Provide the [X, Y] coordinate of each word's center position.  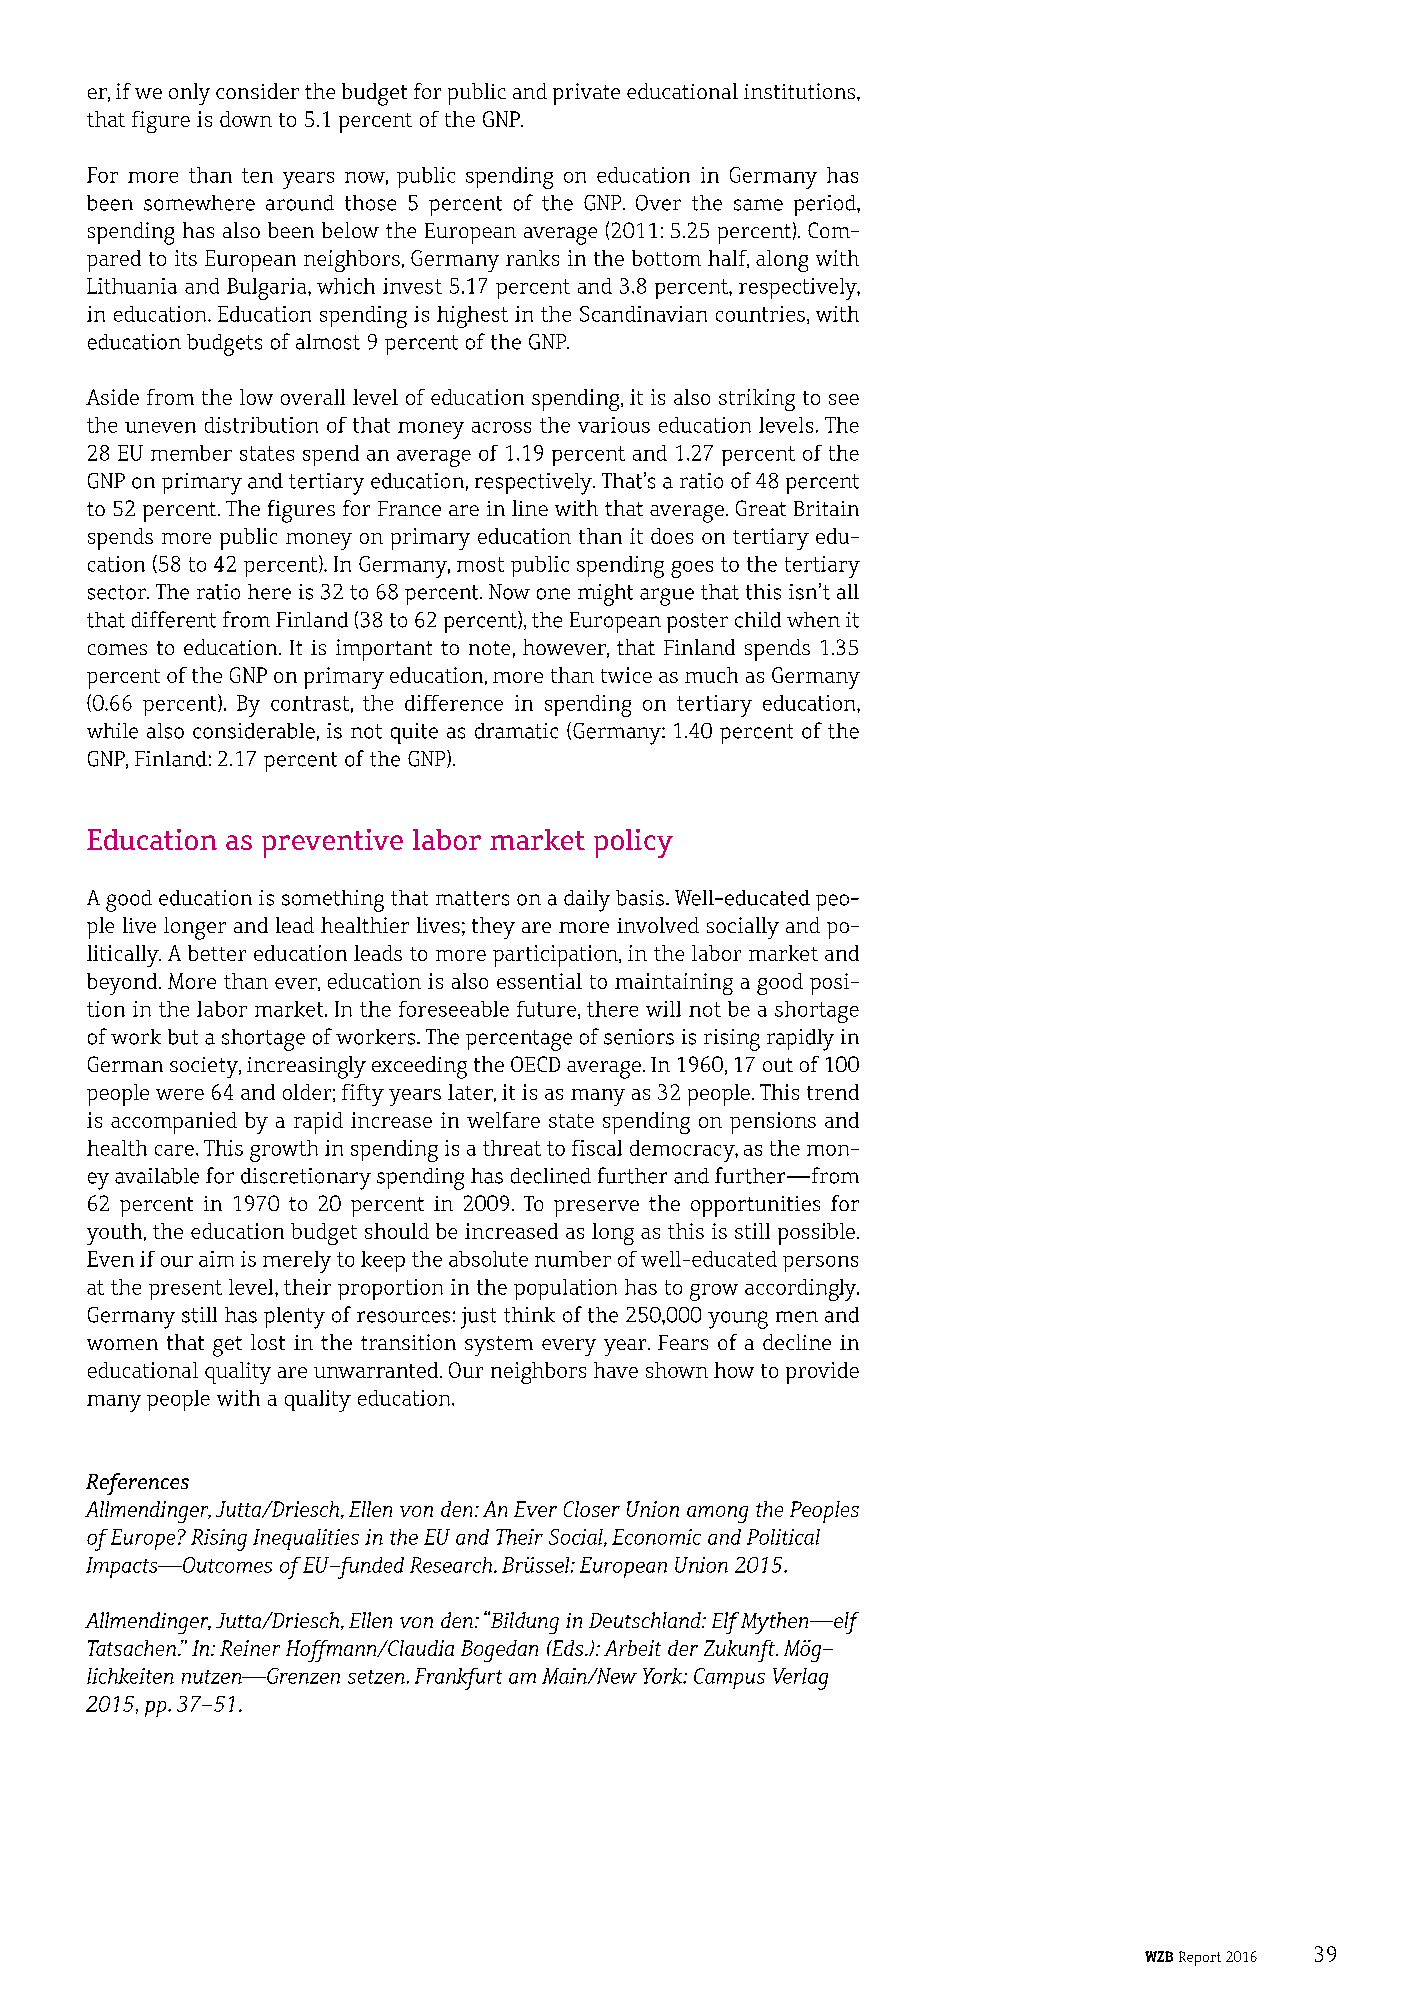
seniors [639, 1037]
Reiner [250, 1648]
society [205, 1067]
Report [1200, 1958]
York [664, 1676]
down [246, 119]
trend [833, 1092]
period [826, 205]
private [586, 94]
